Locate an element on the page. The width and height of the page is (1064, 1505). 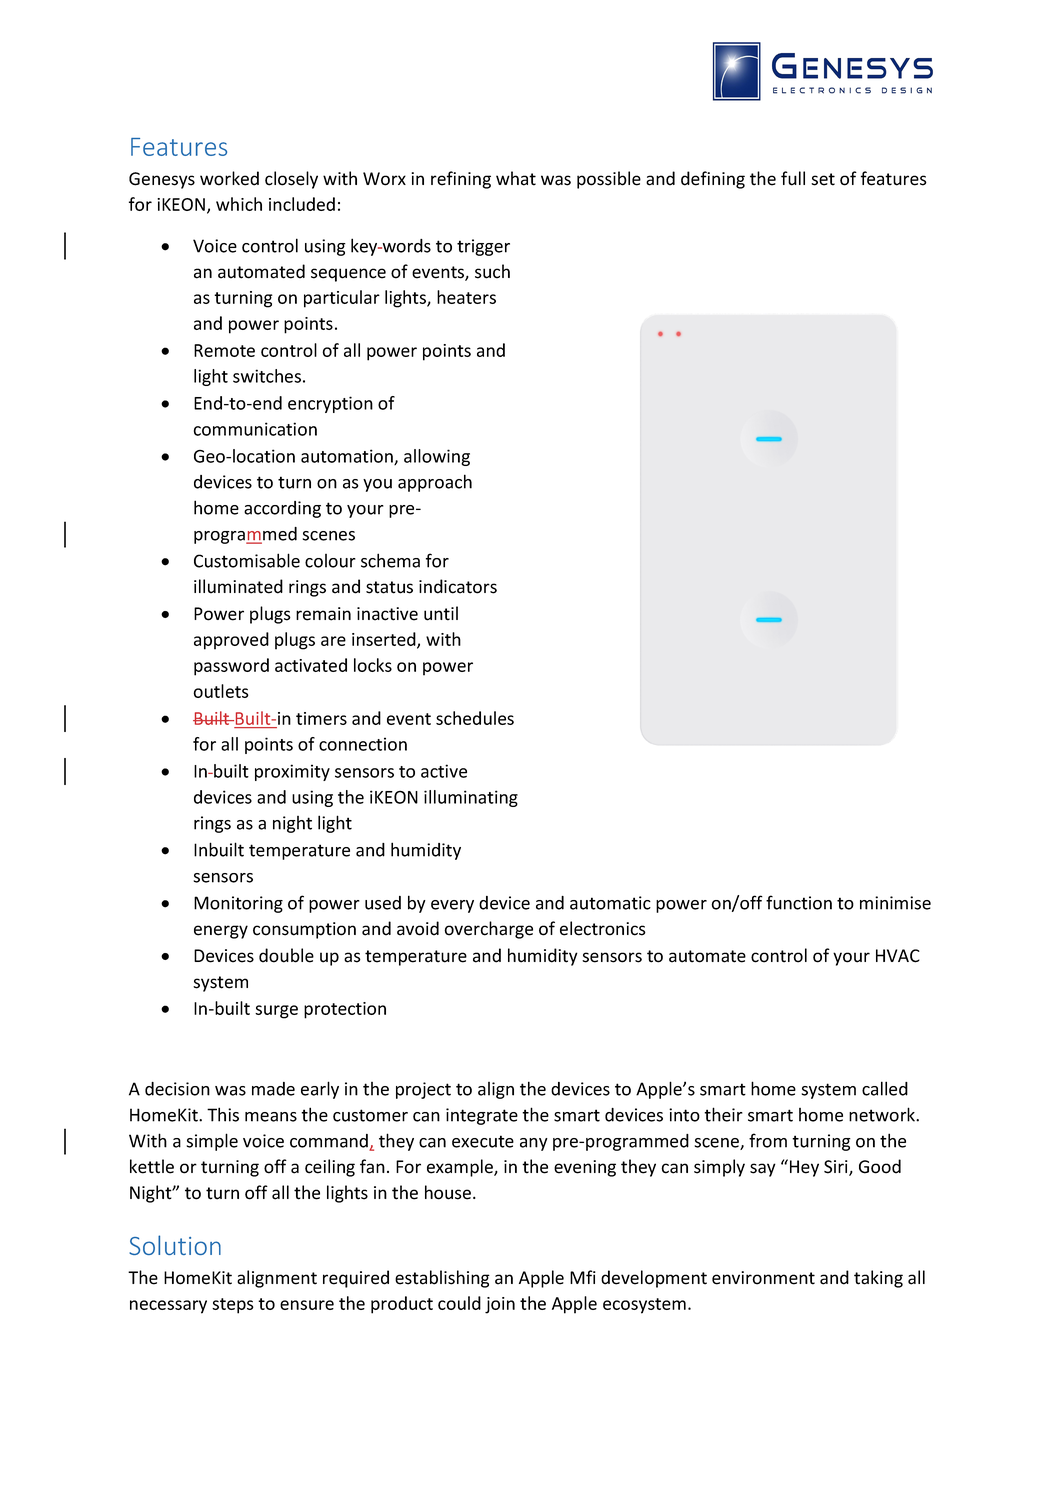
indicators is located at coordinates (458, 586).
